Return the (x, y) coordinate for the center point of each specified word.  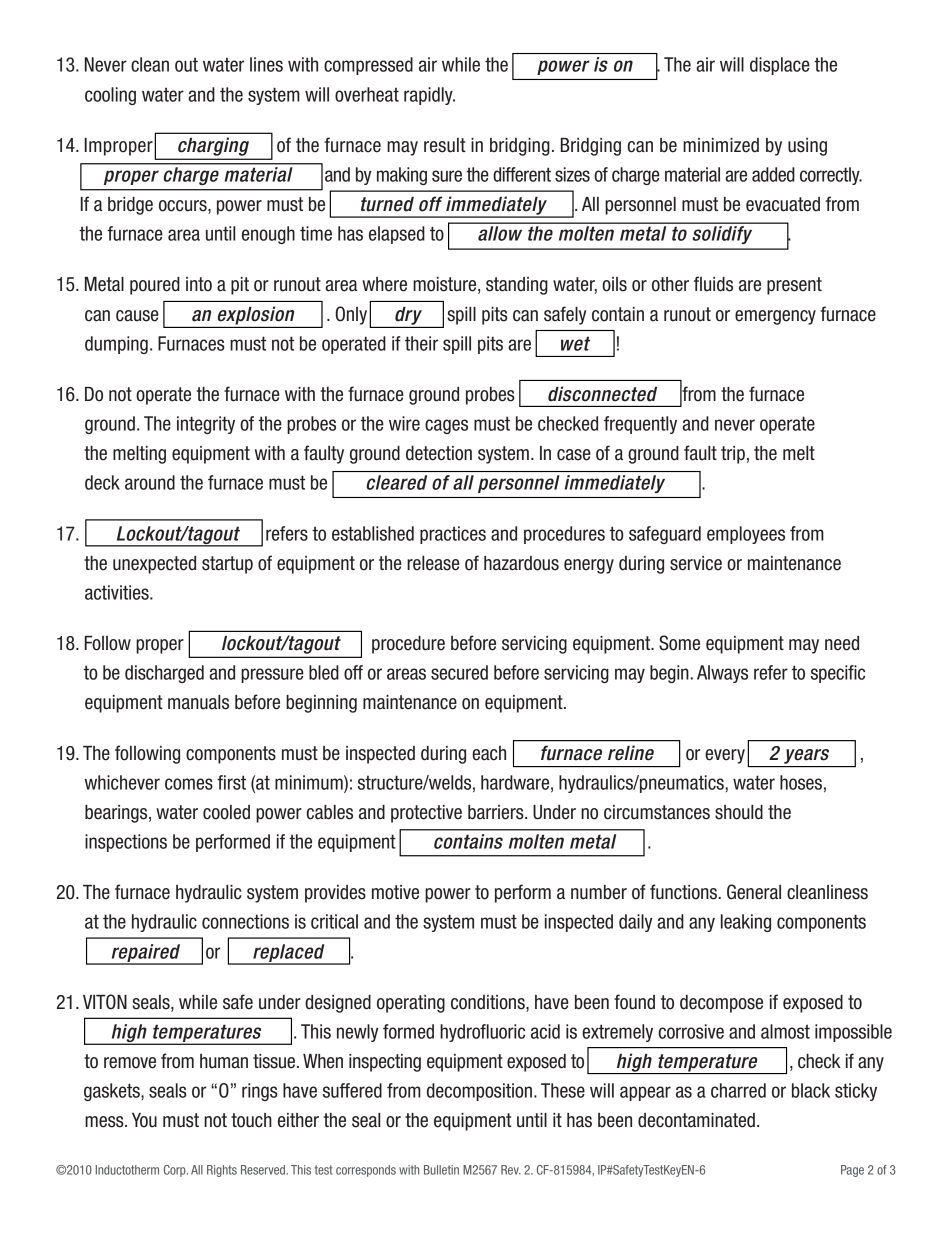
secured (459, 672)
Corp (176, 1171)
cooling (110, 96)
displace (780, 66)
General (754, 892)
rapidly (429, 96)
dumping (116, 345)
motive (395, 892)
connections (245, 921)
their (421, 343)
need (842, 643)
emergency (775, 317)
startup (227, 565)
